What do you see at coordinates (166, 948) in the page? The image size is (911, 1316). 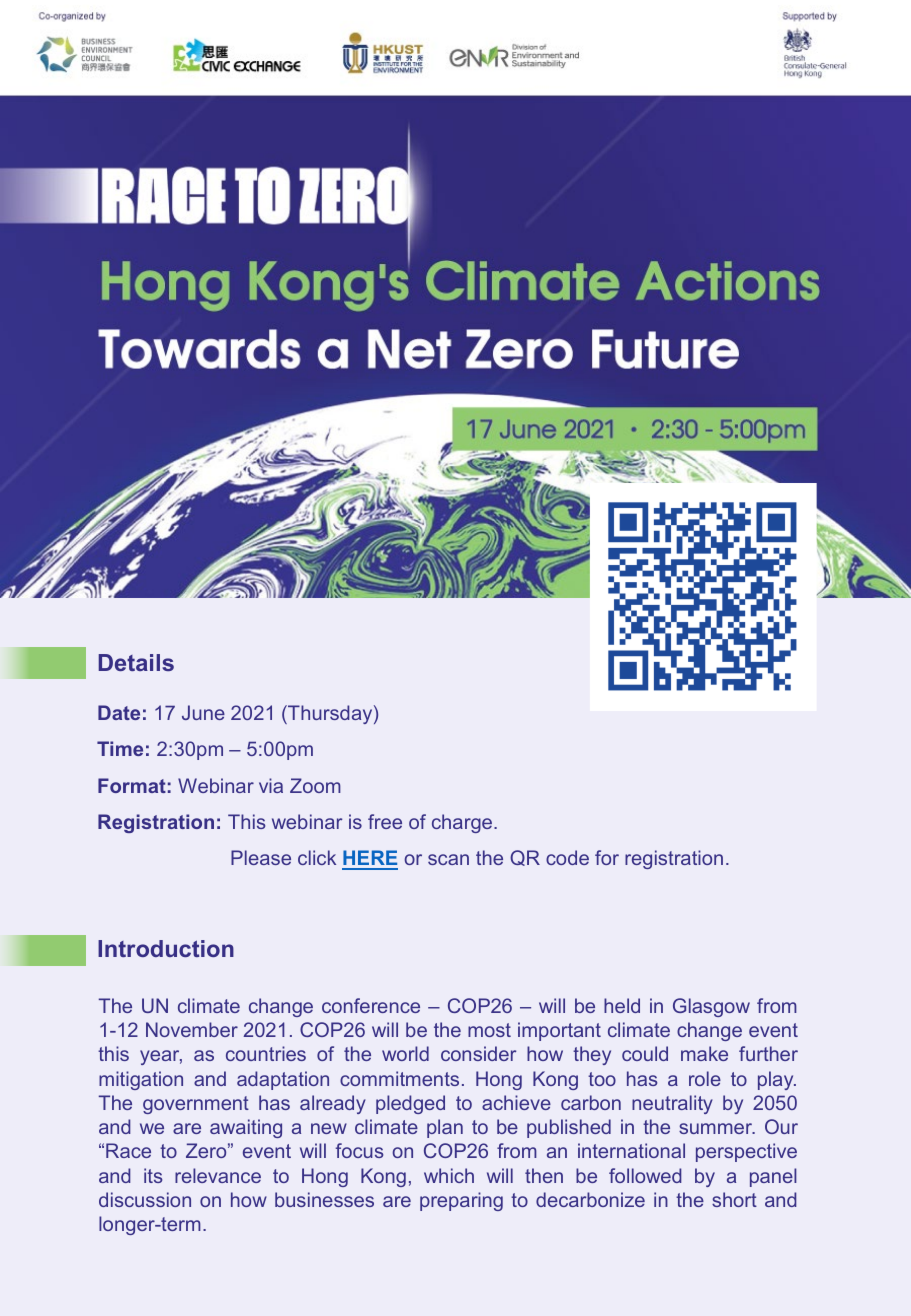 I see `Introduction` at bounding box center [166, 948].
